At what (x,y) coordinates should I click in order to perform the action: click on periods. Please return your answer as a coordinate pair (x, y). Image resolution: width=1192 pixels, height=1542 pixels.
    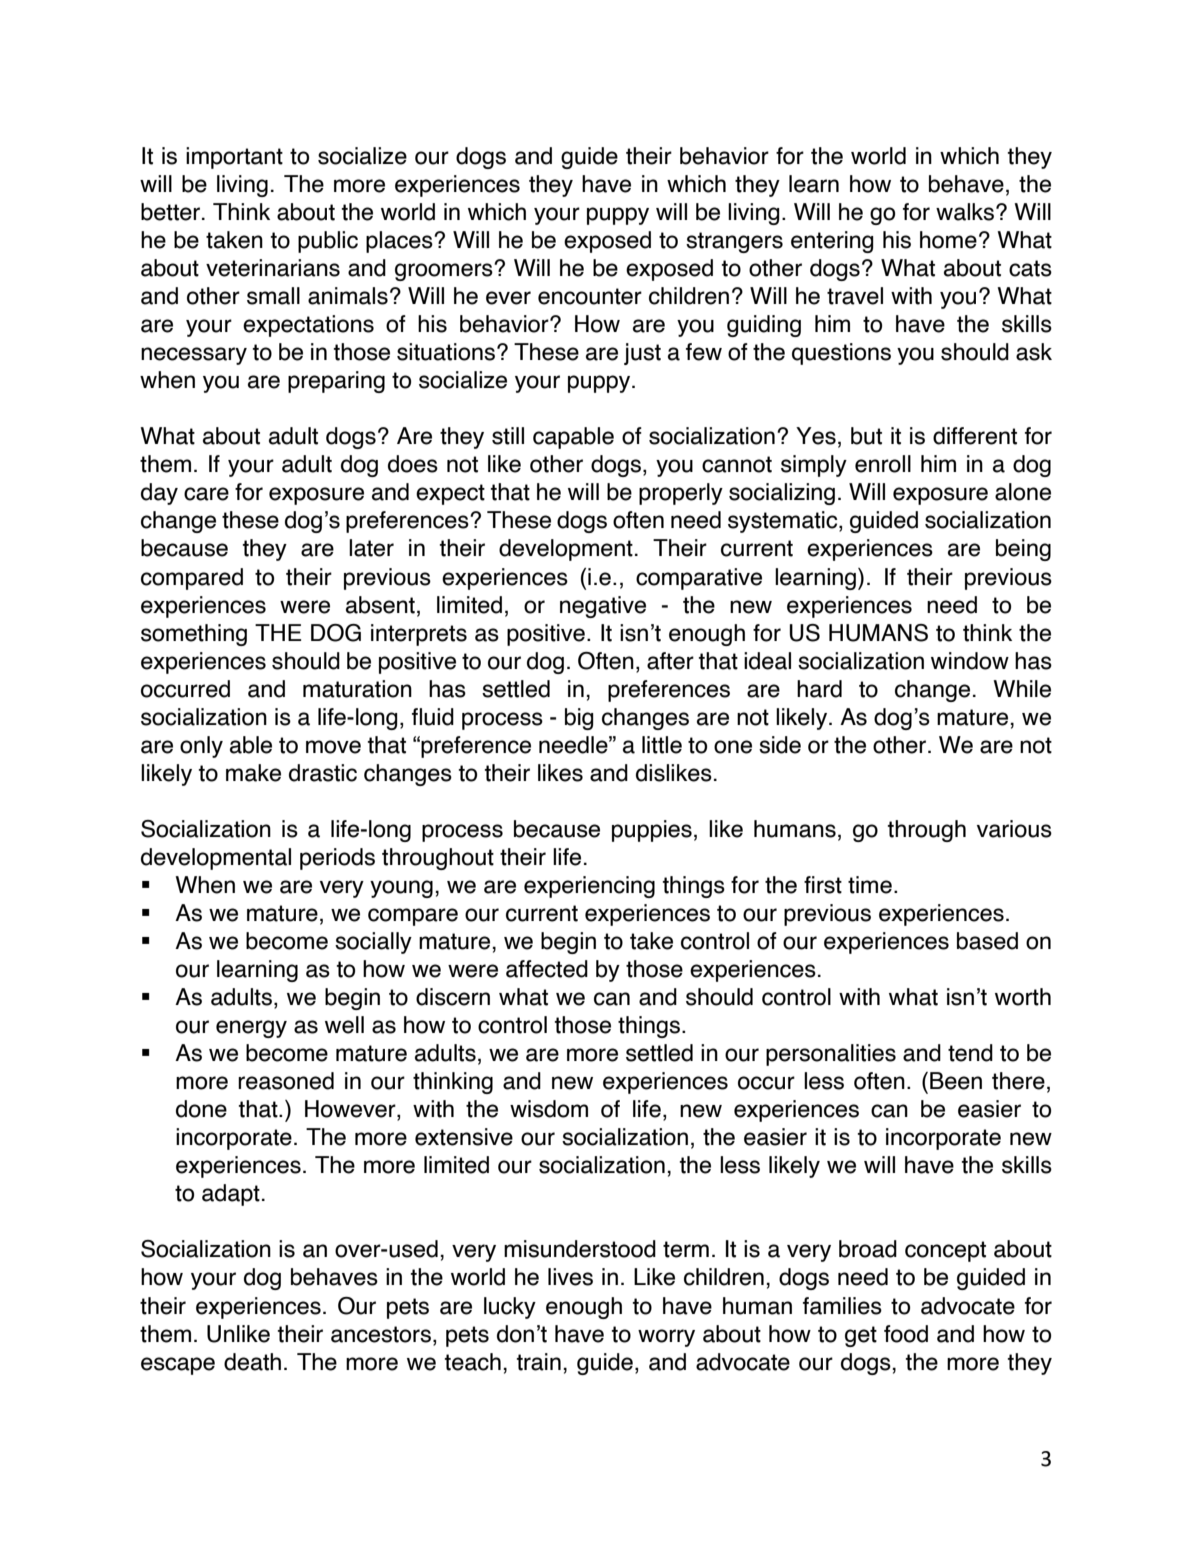
    Looking at the image, I should click on (337, 859).
